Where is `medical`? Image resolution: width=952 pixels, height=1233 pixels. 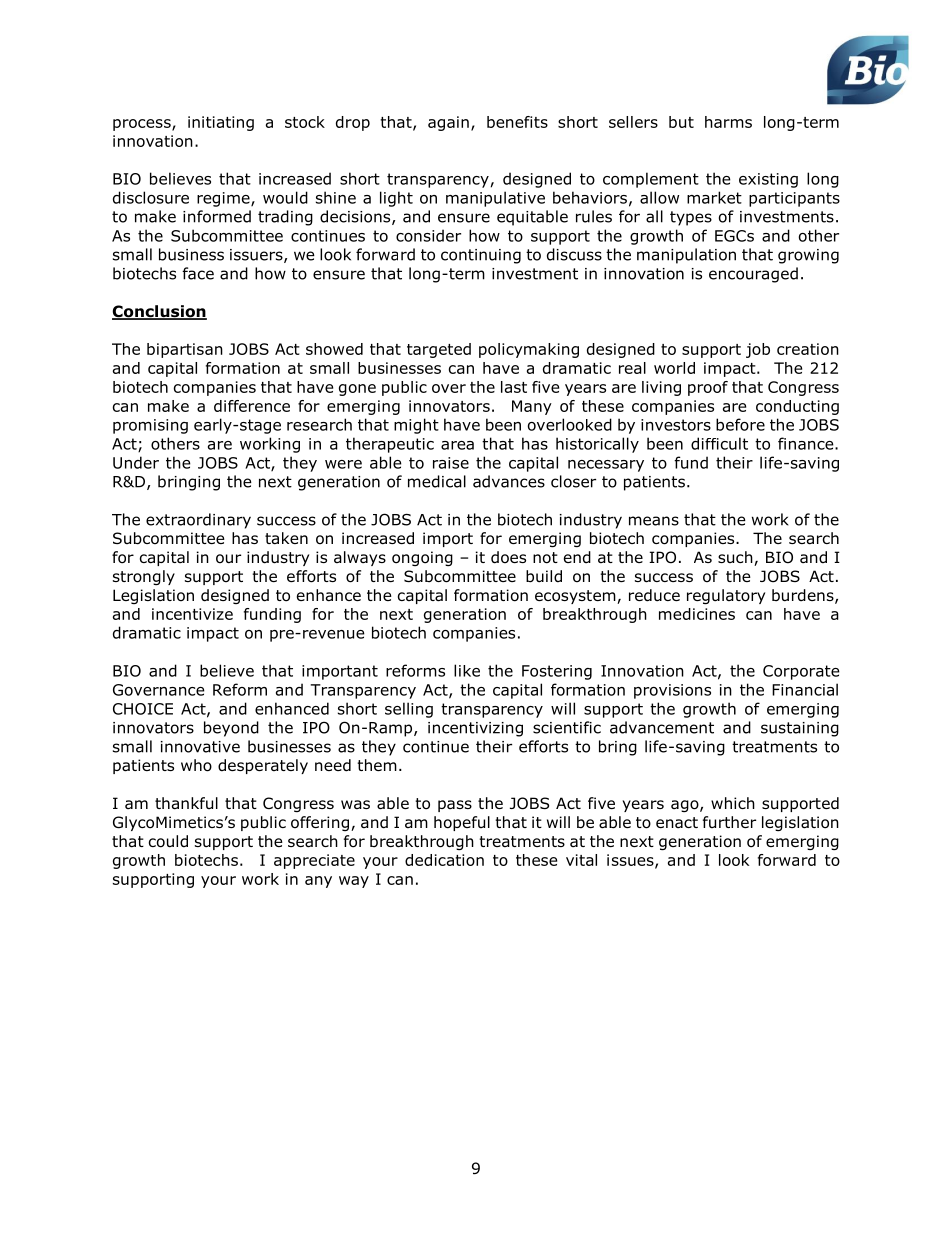 medical is located at coordinates (437, 481).
